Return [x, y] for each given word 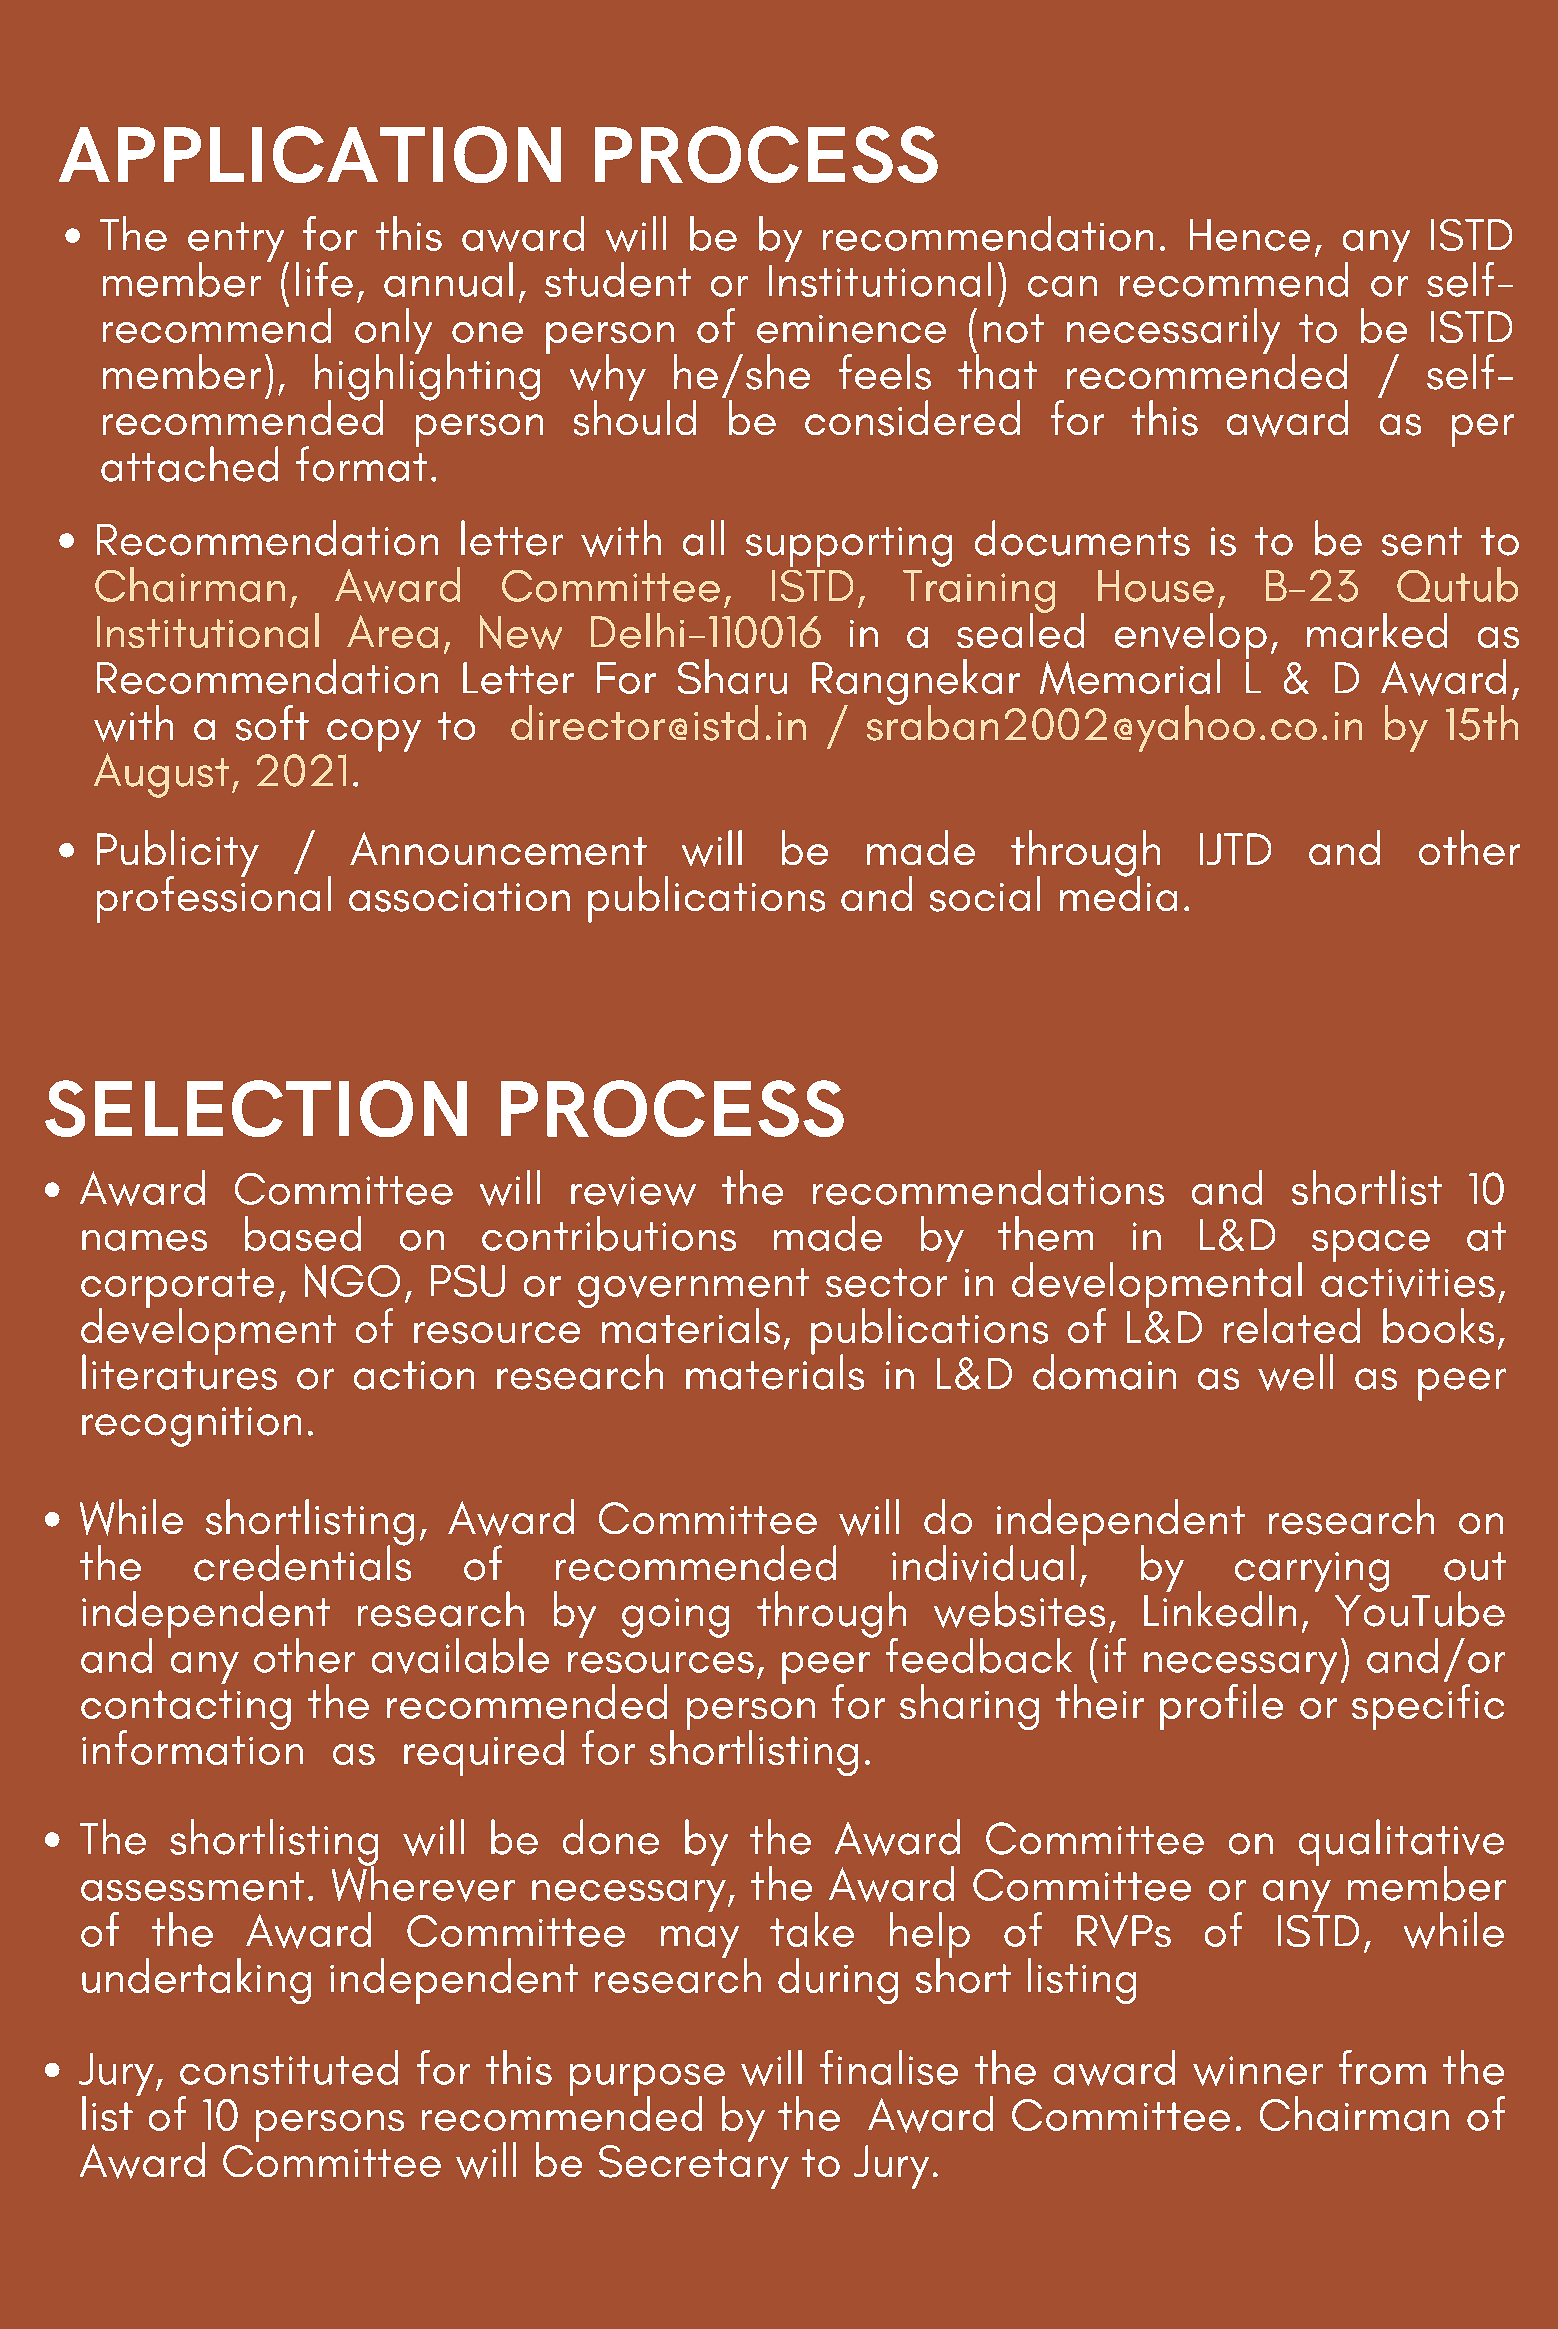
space [1371, 1246]
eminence [851, 329]
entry [237, 243]
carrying [1312, 1573]
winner [1258, 2071]
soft [272, 723]
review [633, 1191]
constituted [289, 2067]
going [675, 1618]
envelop [1191, 637]
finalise [889, 2067]
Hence [1250, 235]
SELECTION [256, 1108]
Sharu [732, 676]
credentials [302, 1562]
